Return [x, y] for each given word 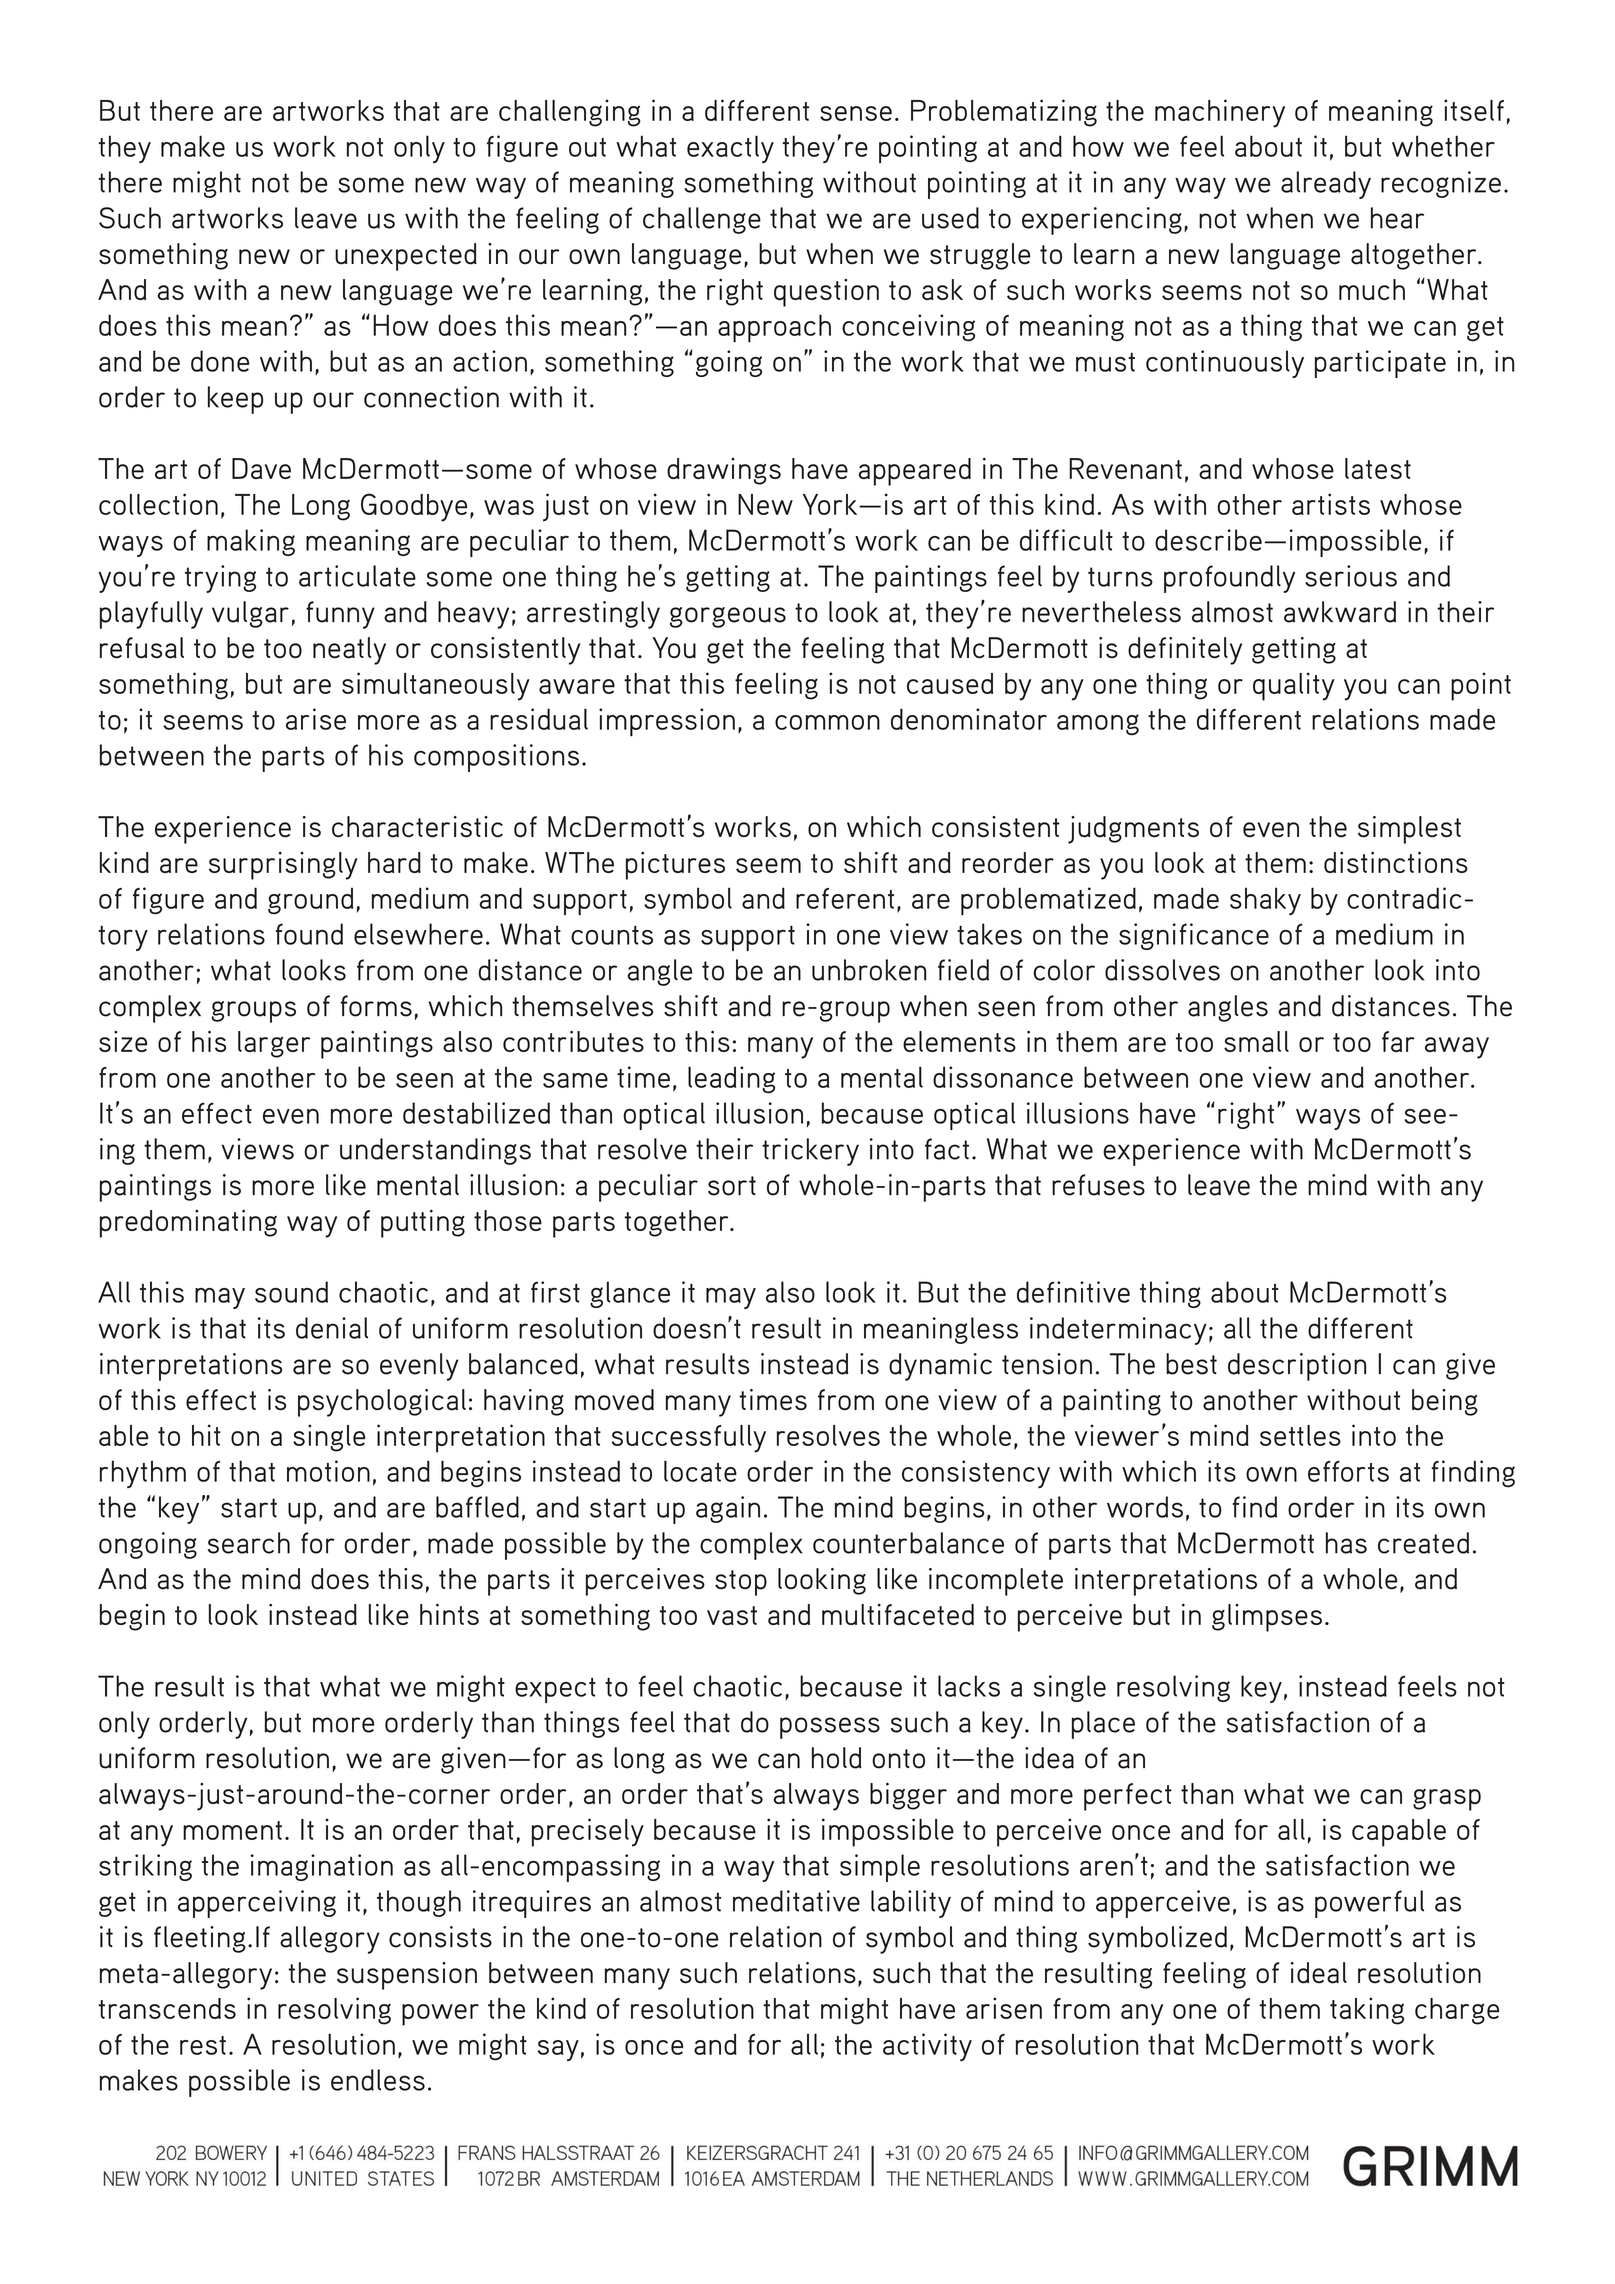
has [1346, 1543]
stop [741, 1583]
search [249, 1543]
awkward [1340, 612]
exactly [730, 149]
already [1326, 185]
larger [274, 1044]
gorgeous [728, 617]
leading [731, 1080]
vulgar [250, 614]
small [1256, 1041]
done [220, 361]
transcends [167, 2008]
